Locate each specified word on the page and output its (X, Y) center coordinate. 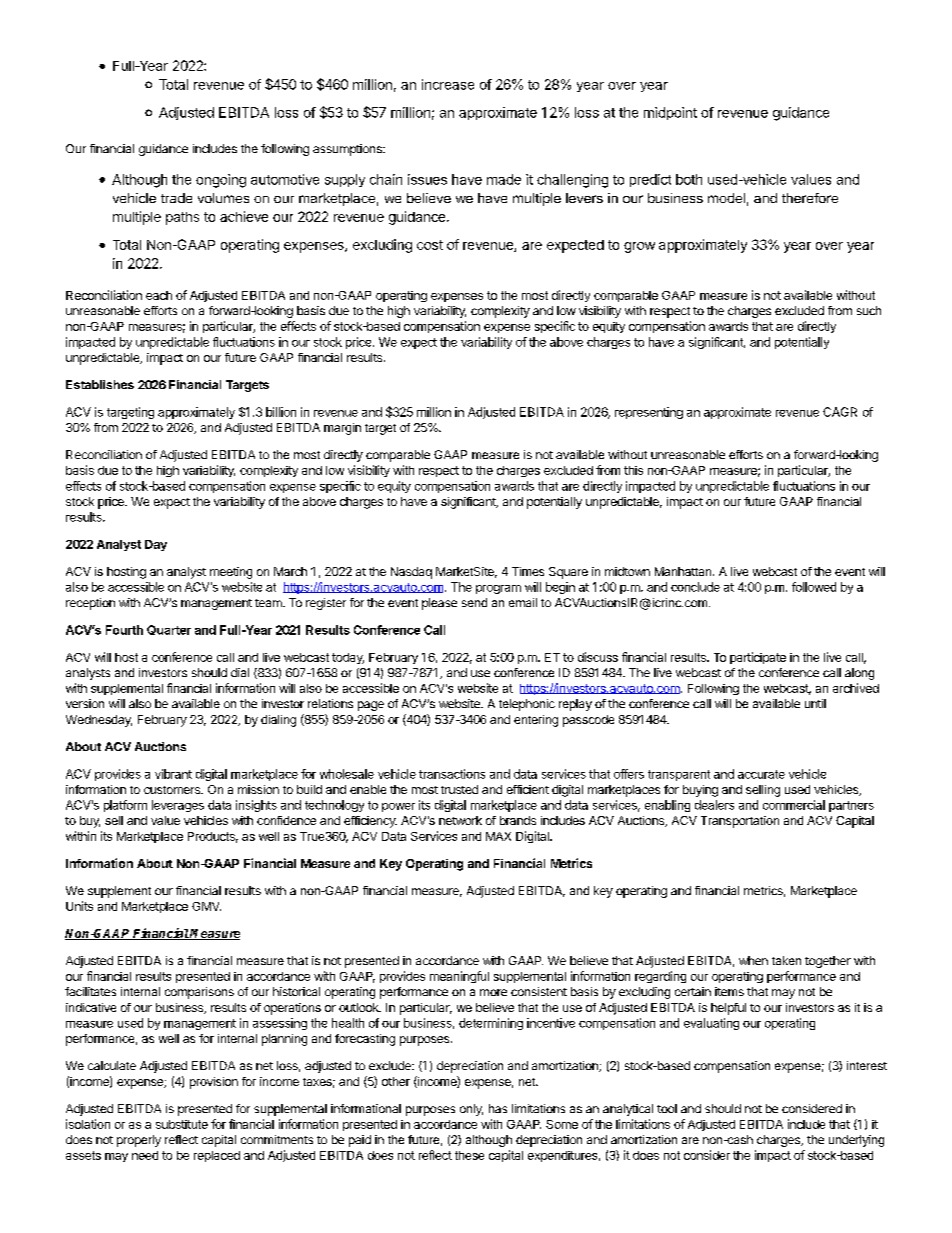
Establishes (100, 384)
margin (342, 429)
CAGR (840, 412)
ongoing (221, 181)
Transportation (740, 822)
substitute (182, 1124)
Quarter (169, 630)
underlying (856, 1141)
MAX (498, 836)
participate (758, 658)
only (471, 1110)
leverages (178, 806)
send (474, 602)
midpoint (670, 113)
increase (448, 84)
